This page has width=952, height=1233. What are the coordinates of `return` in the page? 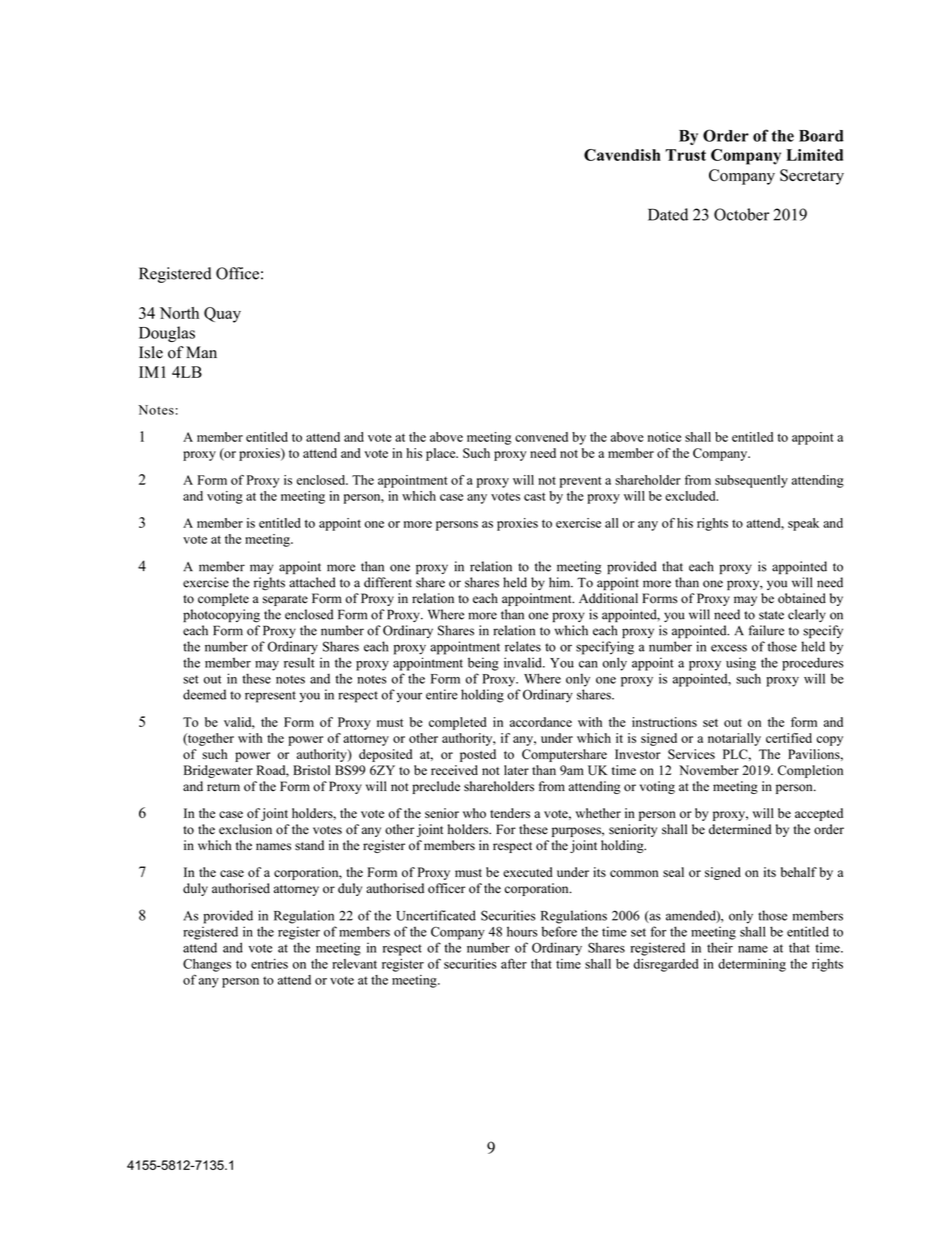 It's located at (223, 787).
